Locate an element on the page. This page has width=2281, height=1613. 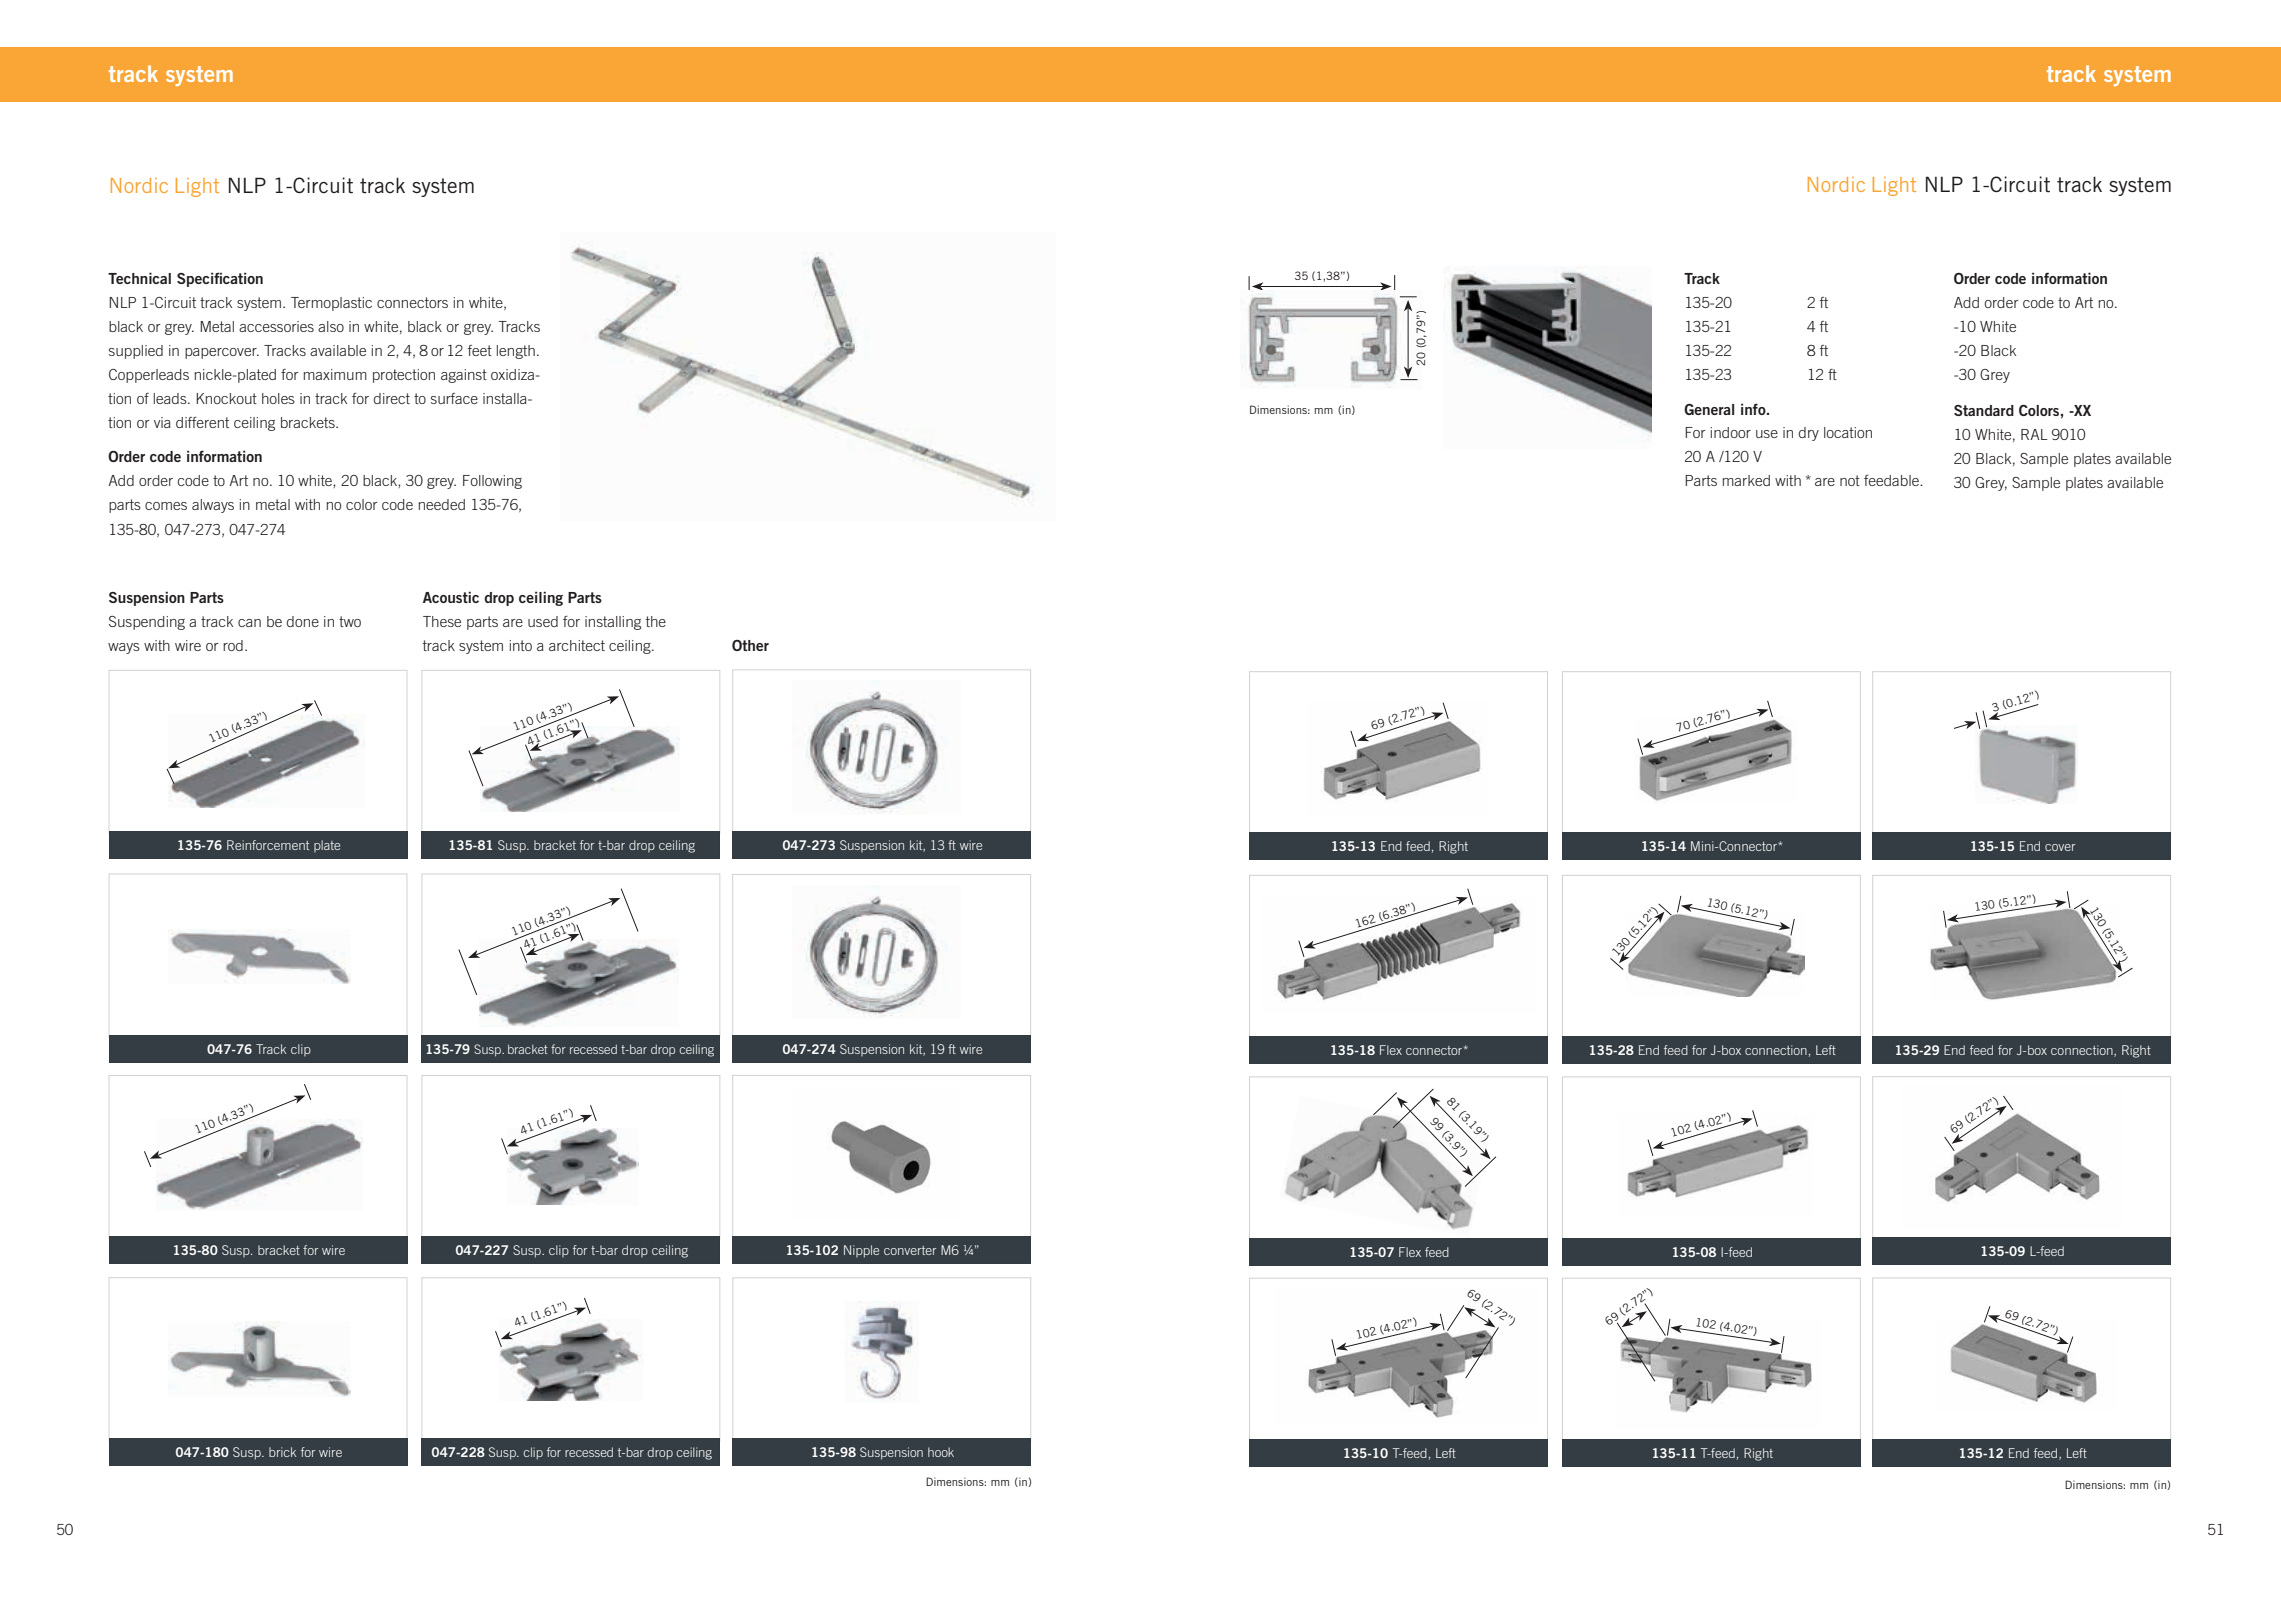
converter is located at coordinates (910, 1250).
